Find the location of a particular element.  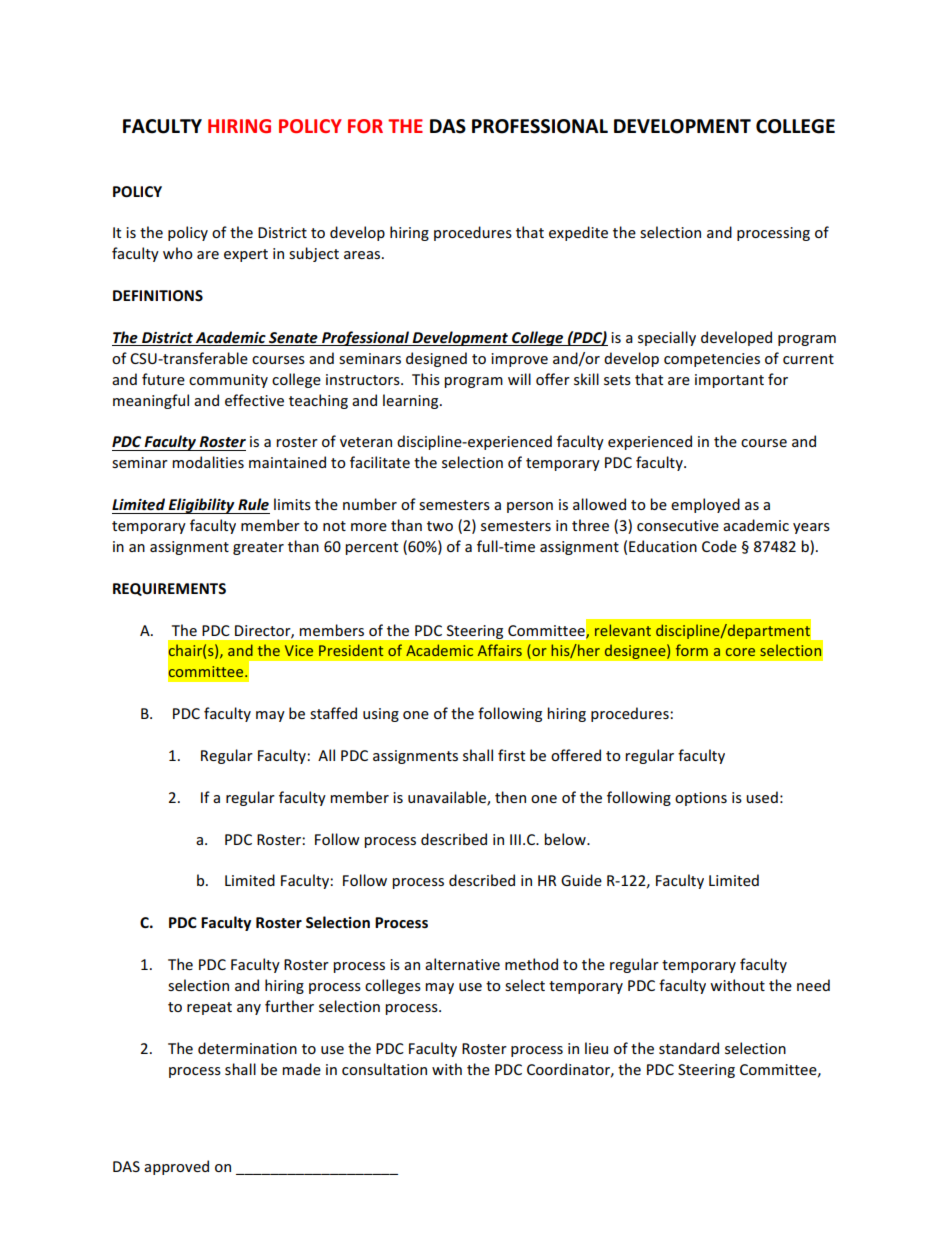

approved is located at coordinates (176, 1167).
